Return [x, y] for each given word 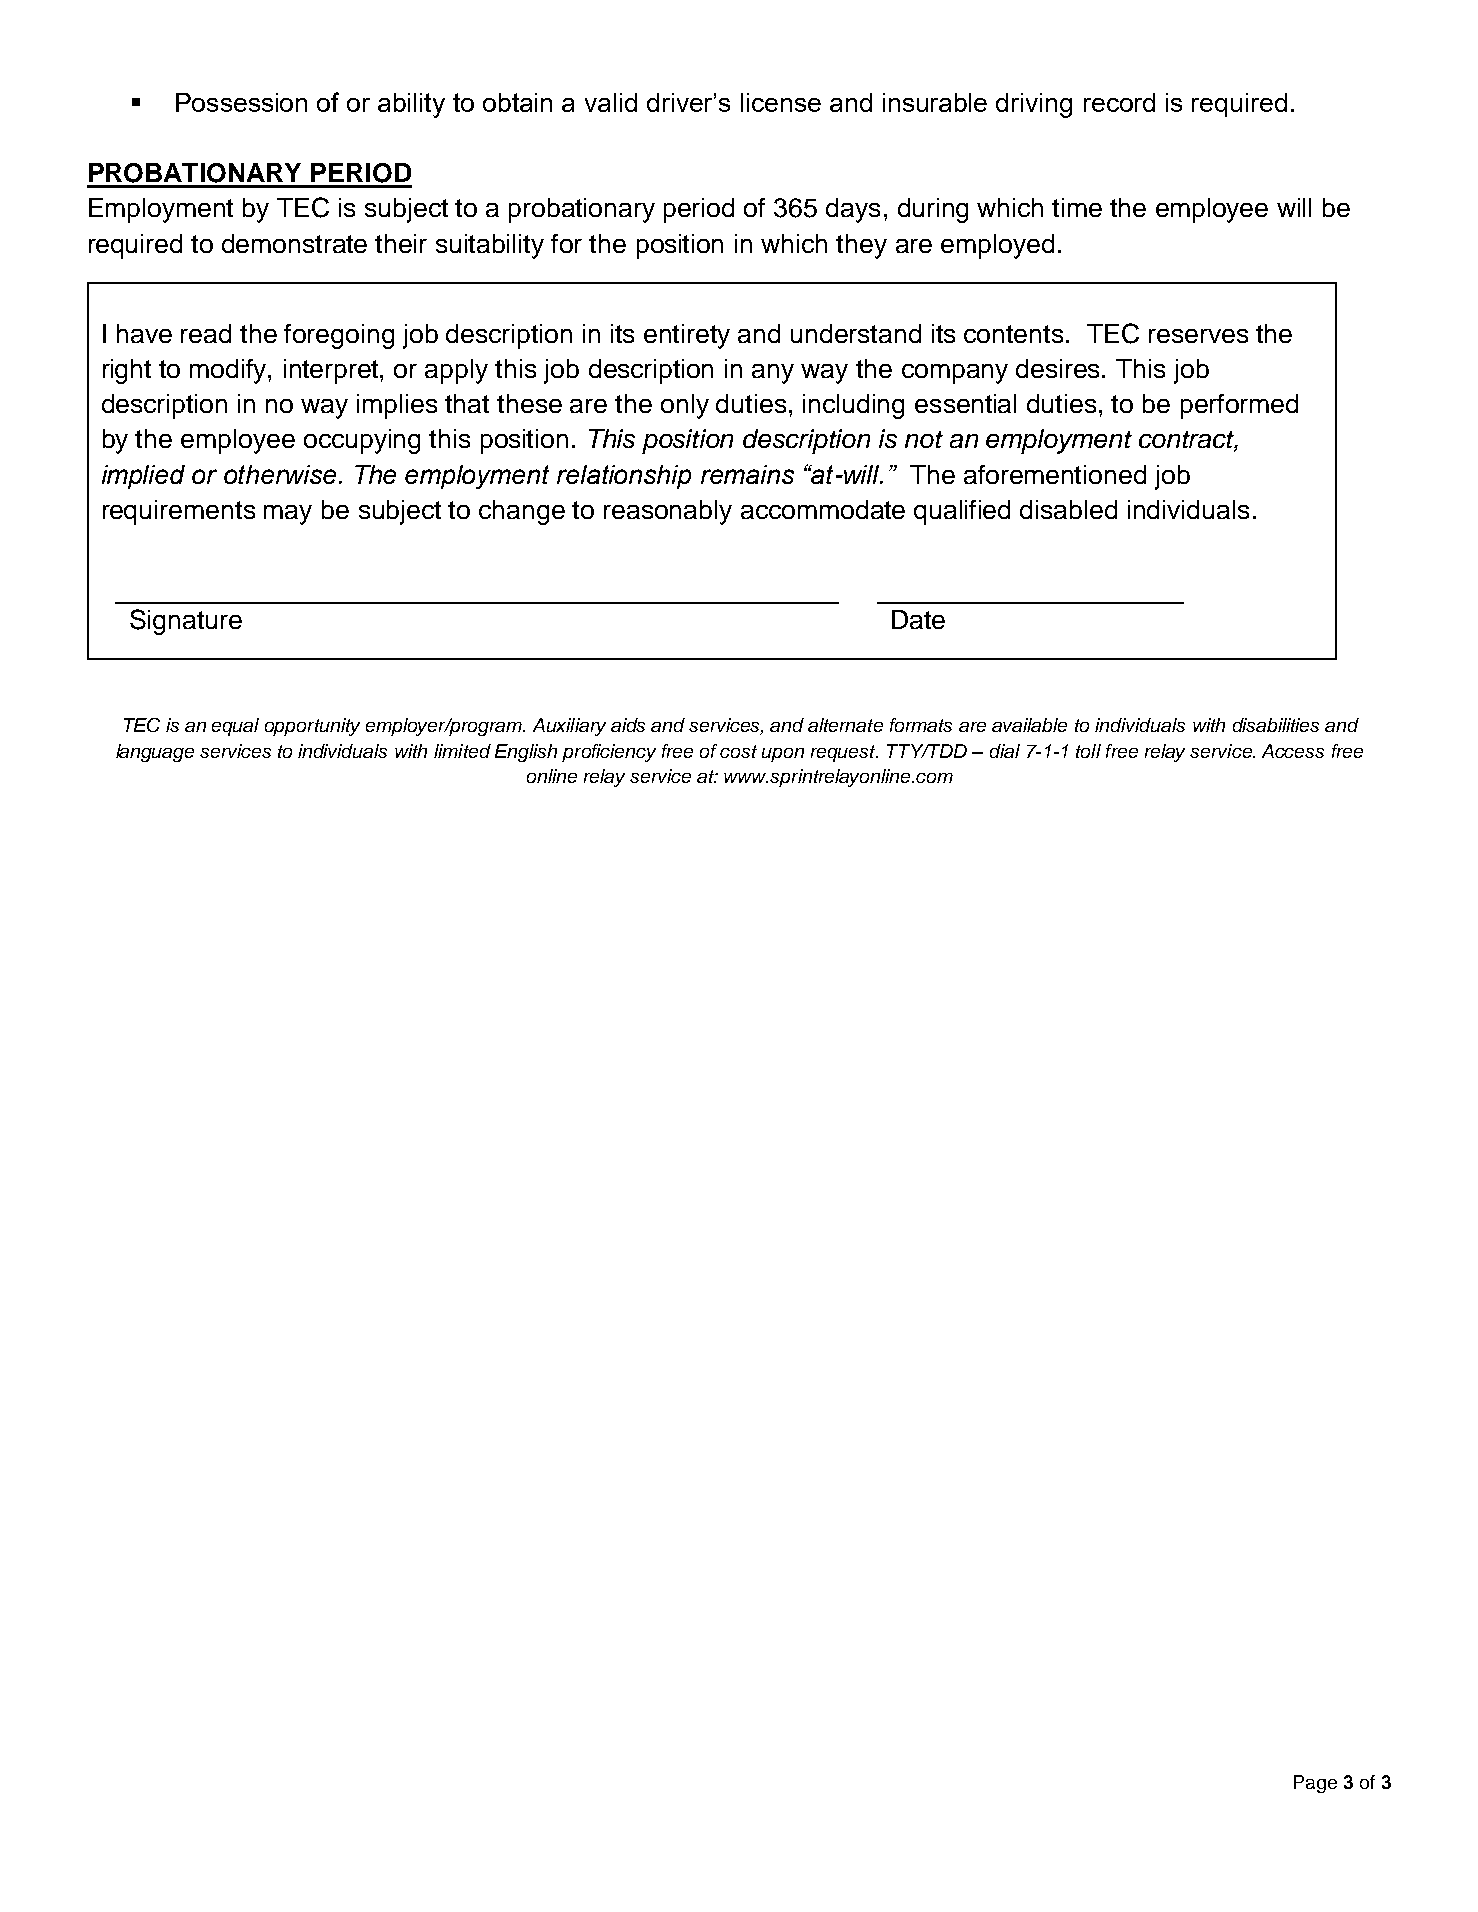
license [781, 102]
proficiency [609, 753]
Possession [241, 102]
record [1119, 102]
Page [1315, 1784]
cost [738, 751]
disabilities [1276, 725]
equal [235, 727]
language [155, 753]
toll [1088, 751]
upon [783, 755]
